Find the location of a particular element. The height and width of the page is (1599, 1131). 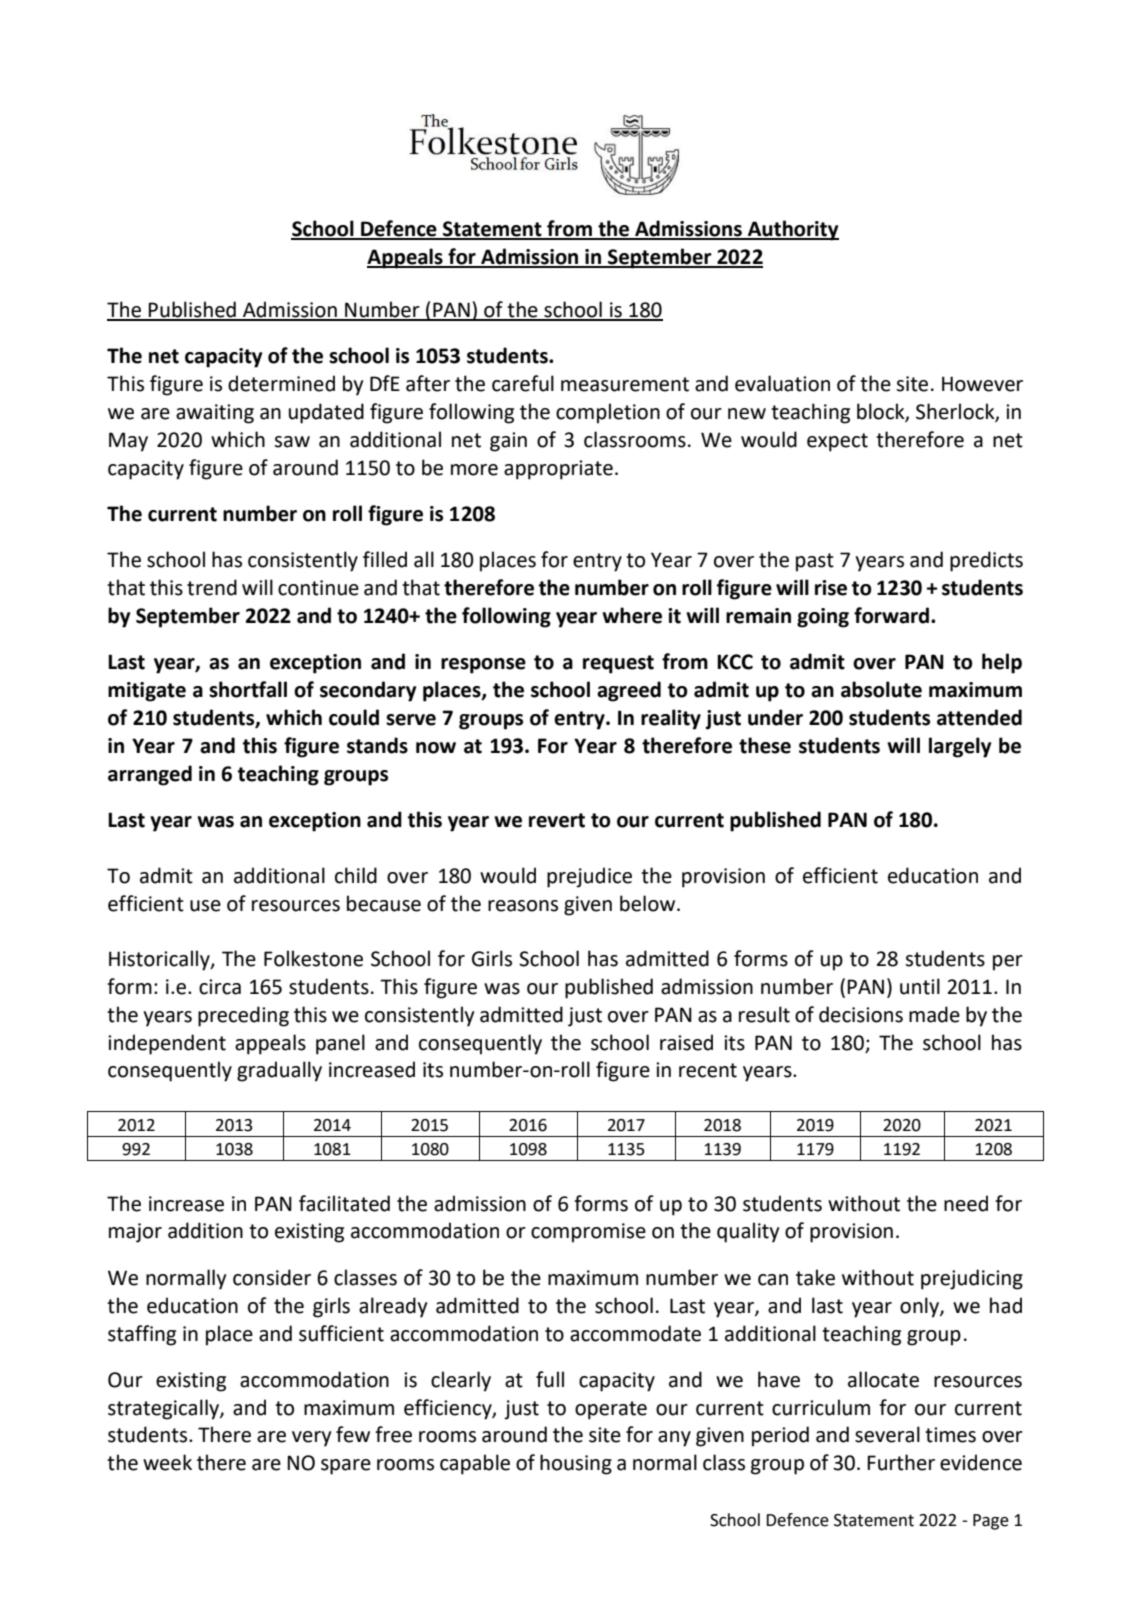

absolute is located at coordinates (881, 689).
